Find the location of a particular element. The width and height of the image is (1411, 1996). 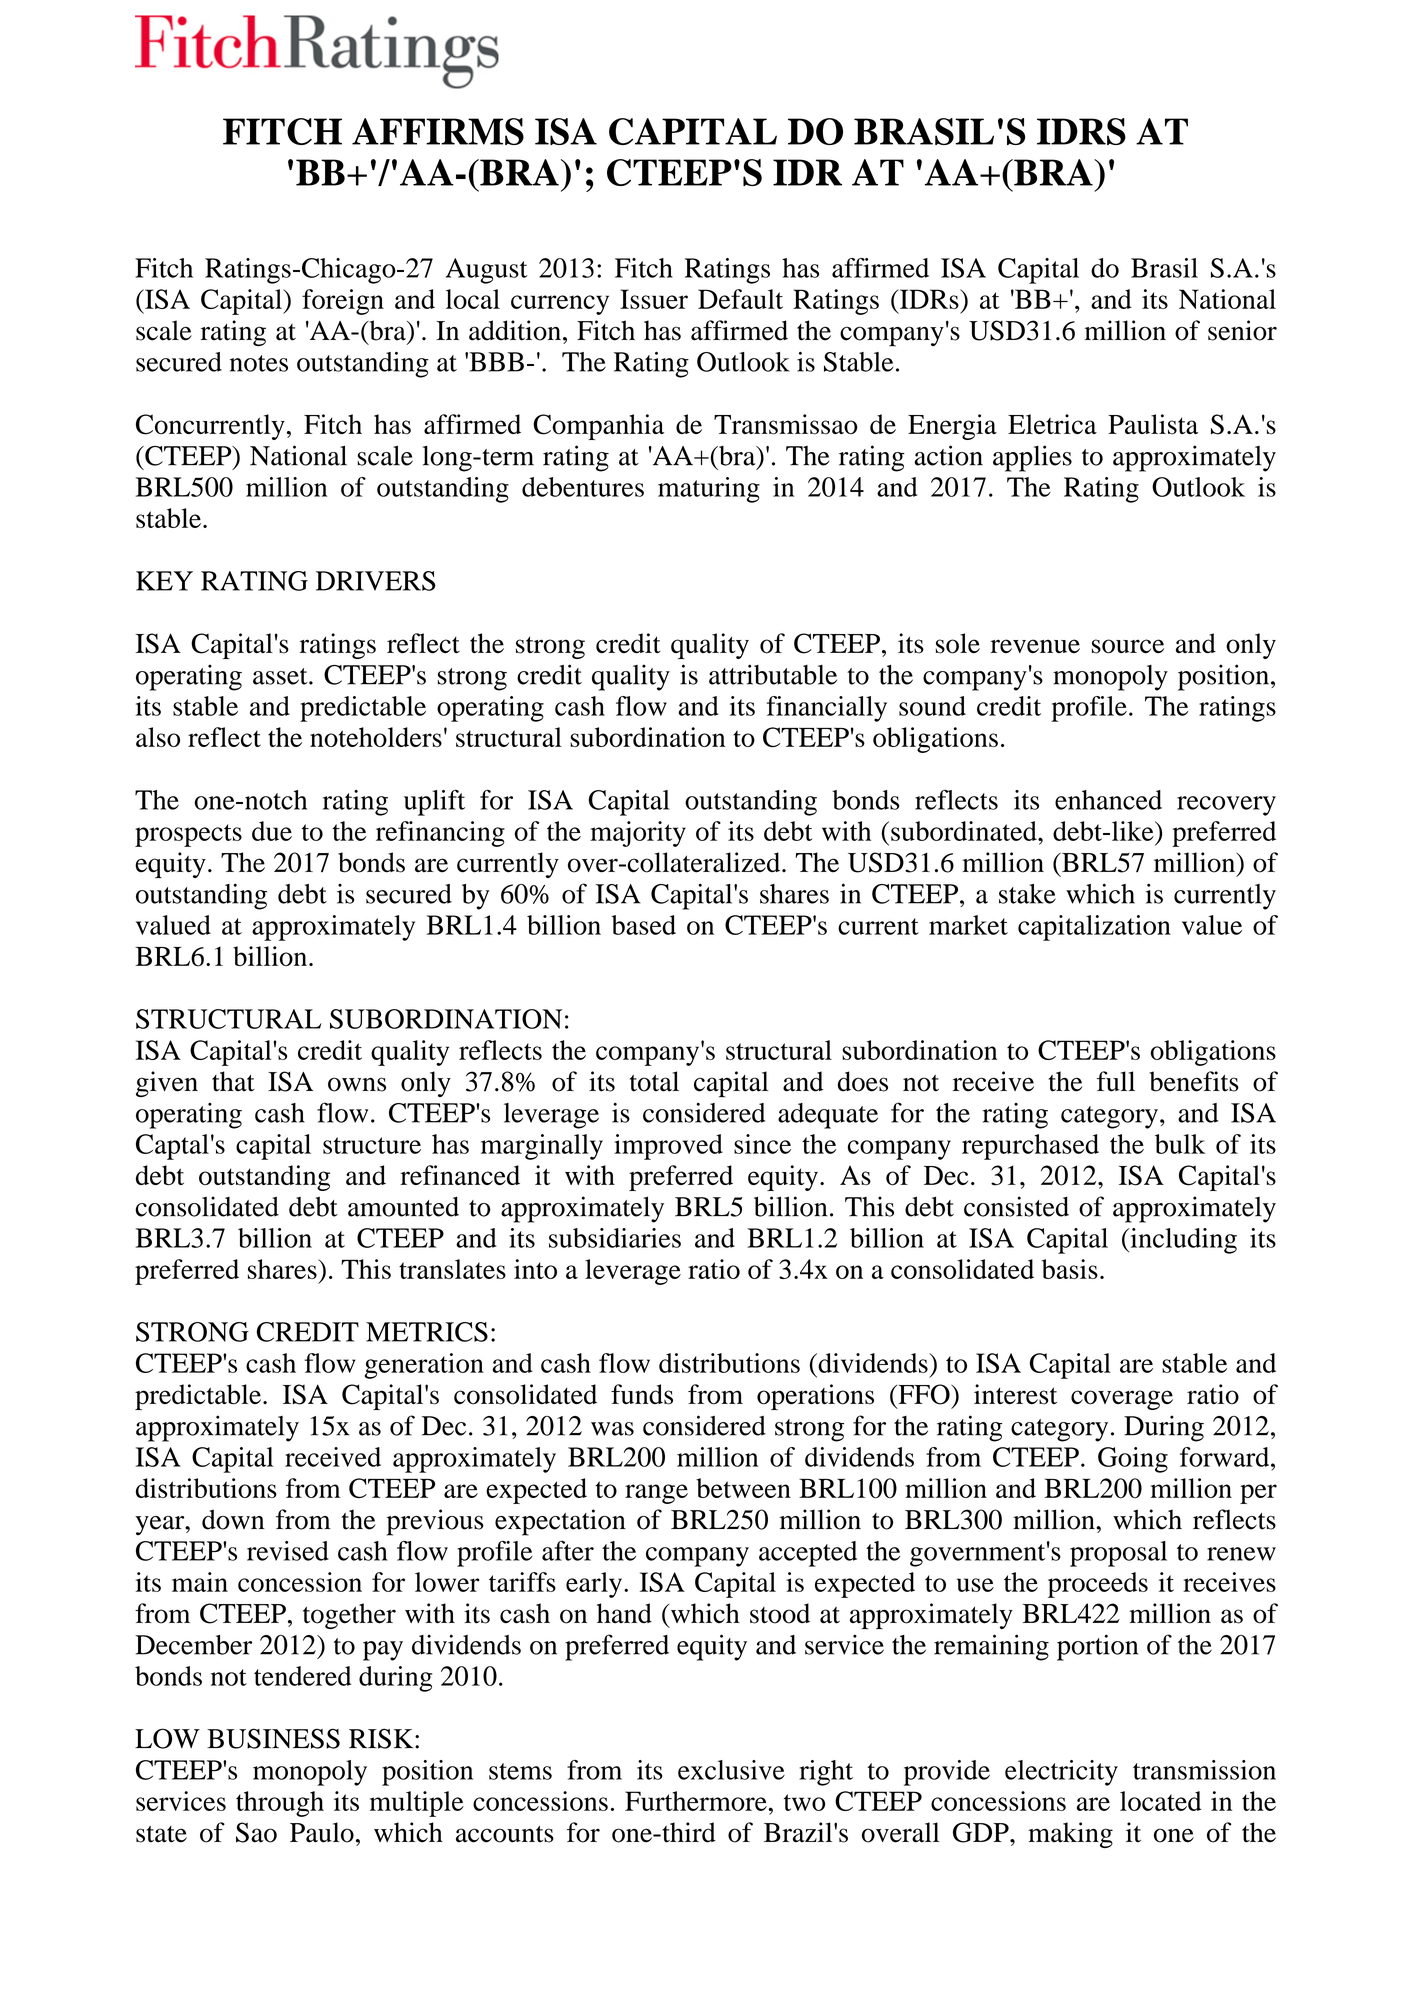

through is located at coordinates (280, 1804).
